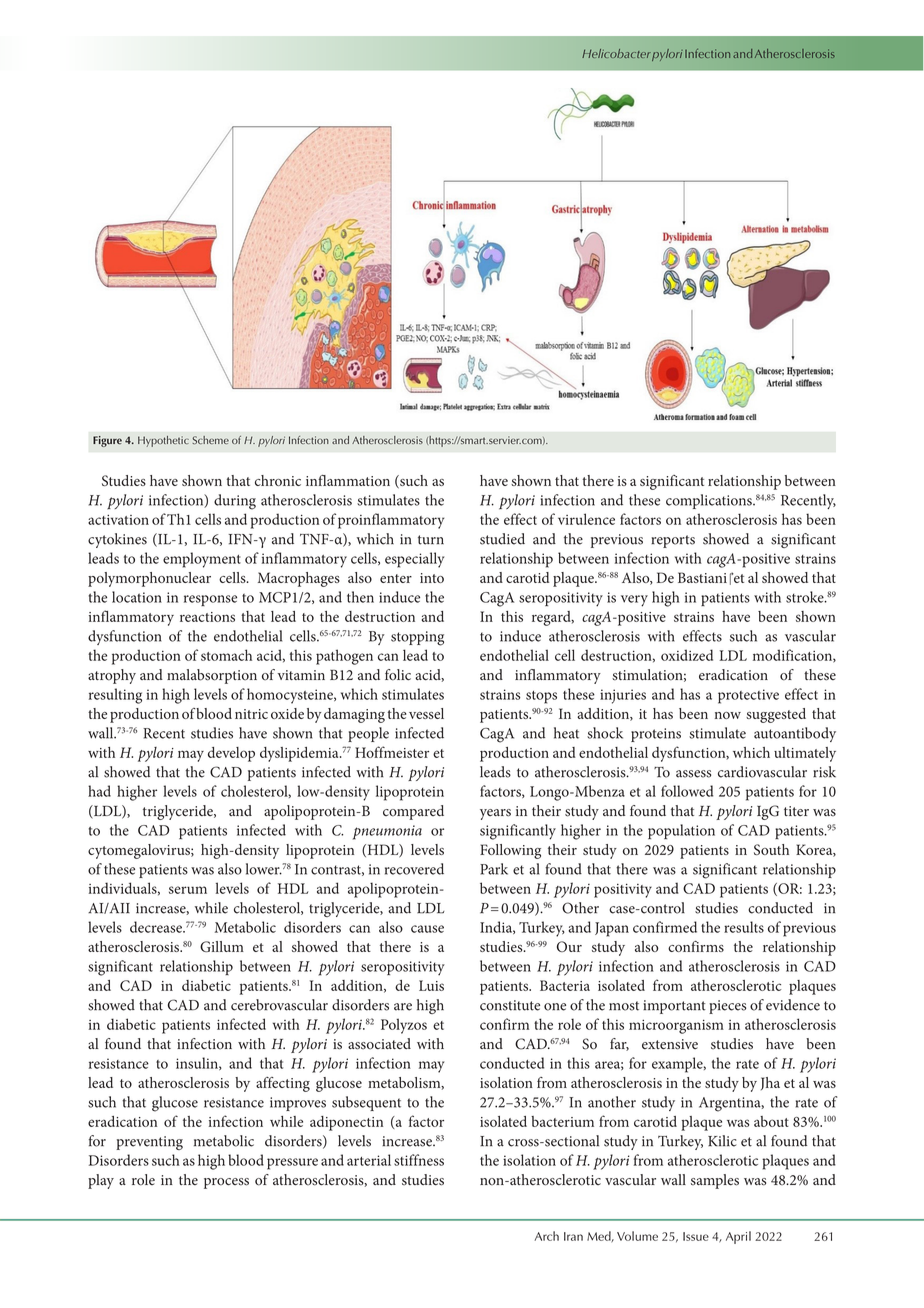  I want to click on oxidized, so click(687, 655).
